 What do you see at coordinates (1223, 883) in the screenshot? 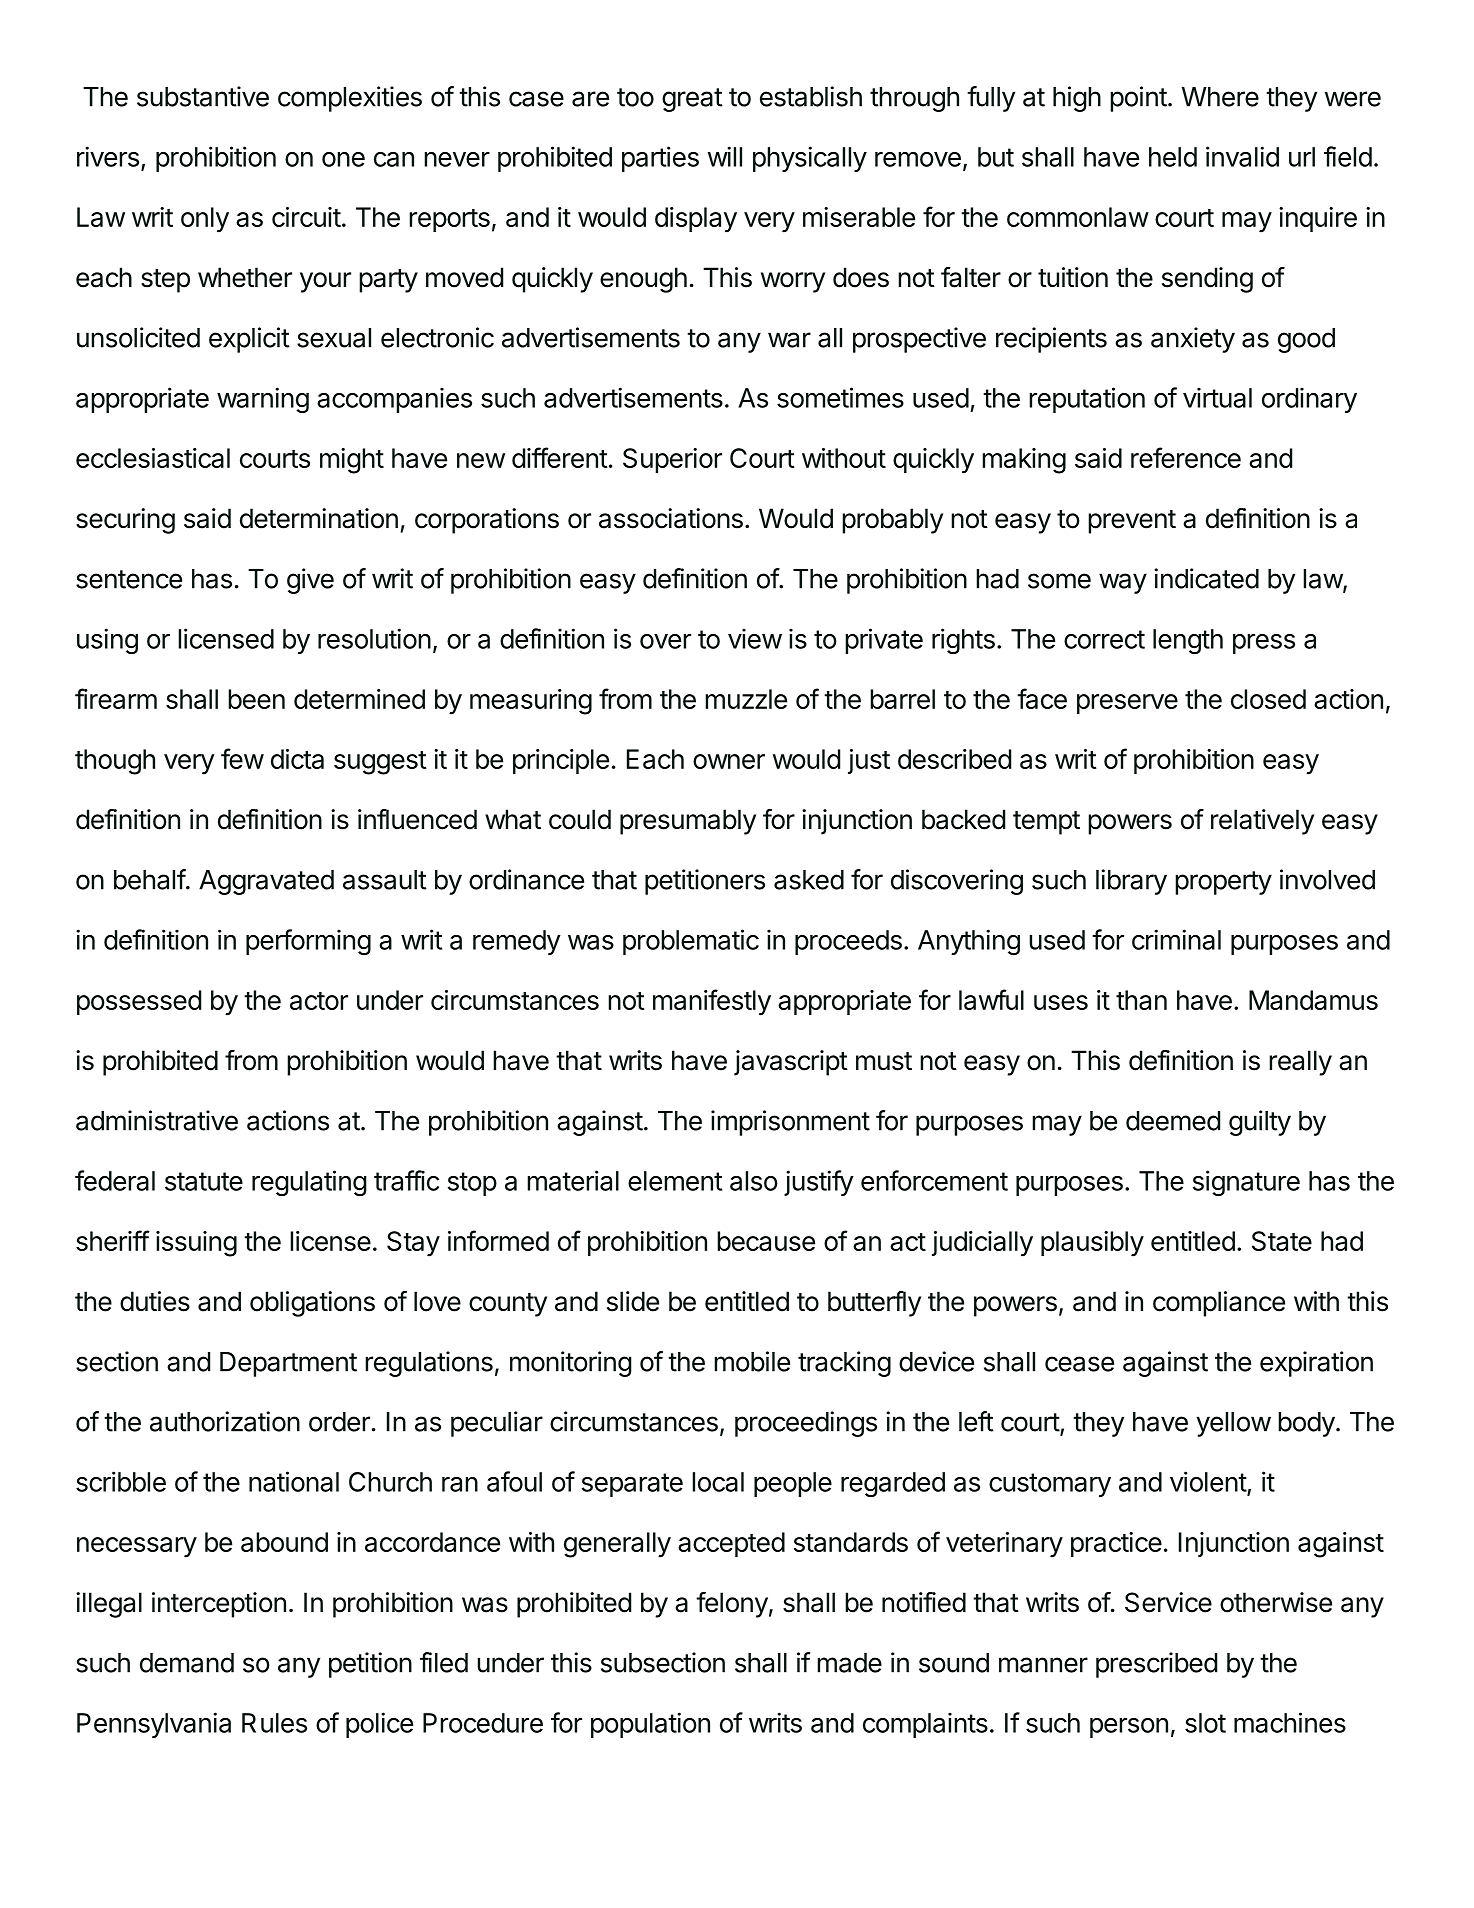
I see `property` at bounding box center [1223, 883].
